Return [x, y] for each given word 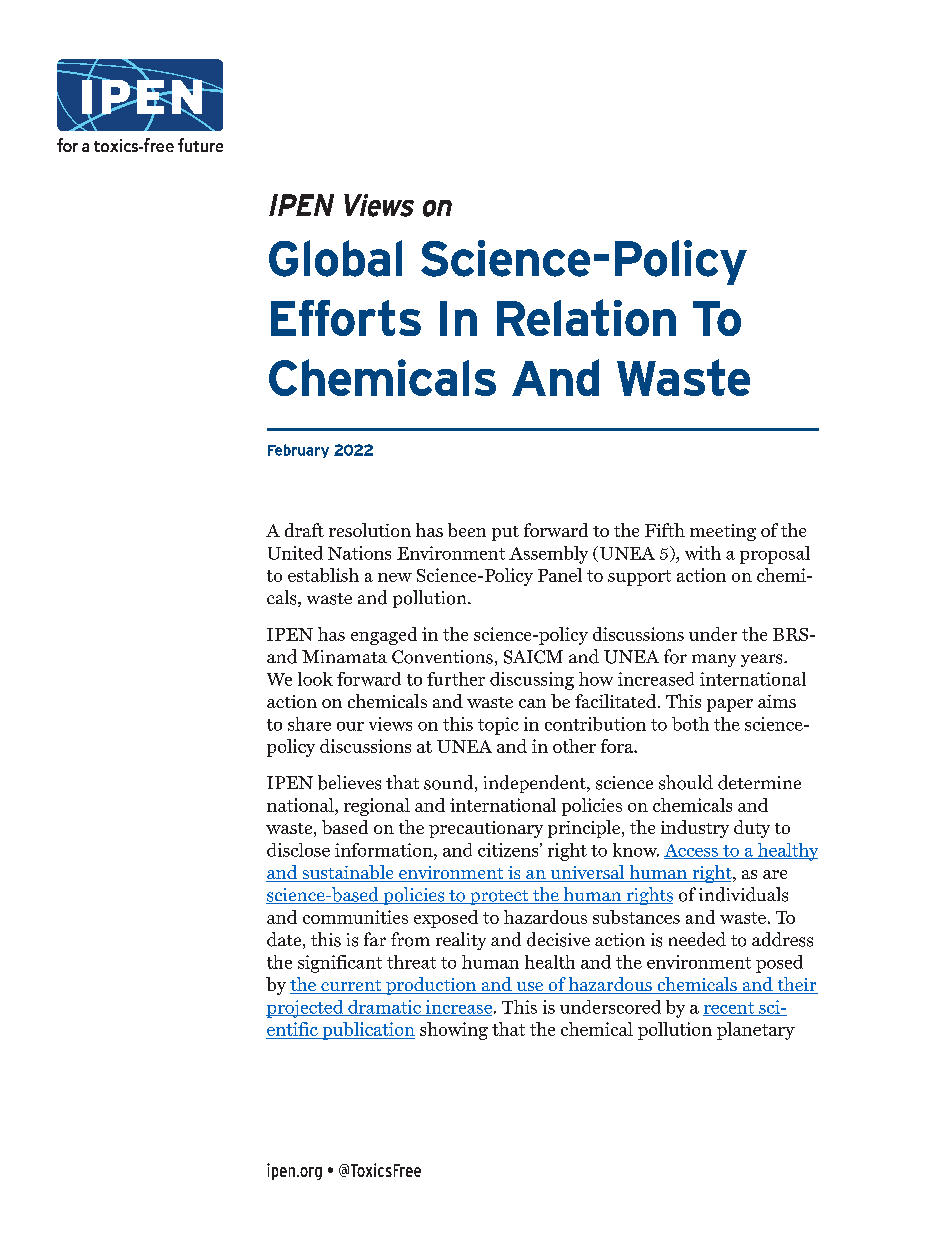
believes [349, 782]
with [703, 553]
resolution [370, 530]
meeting [723, 532]
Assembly [548, 555]
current [351, 987]
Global [335, 258]
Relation [586, 317]
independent [536, 784]
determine [759, 782]
